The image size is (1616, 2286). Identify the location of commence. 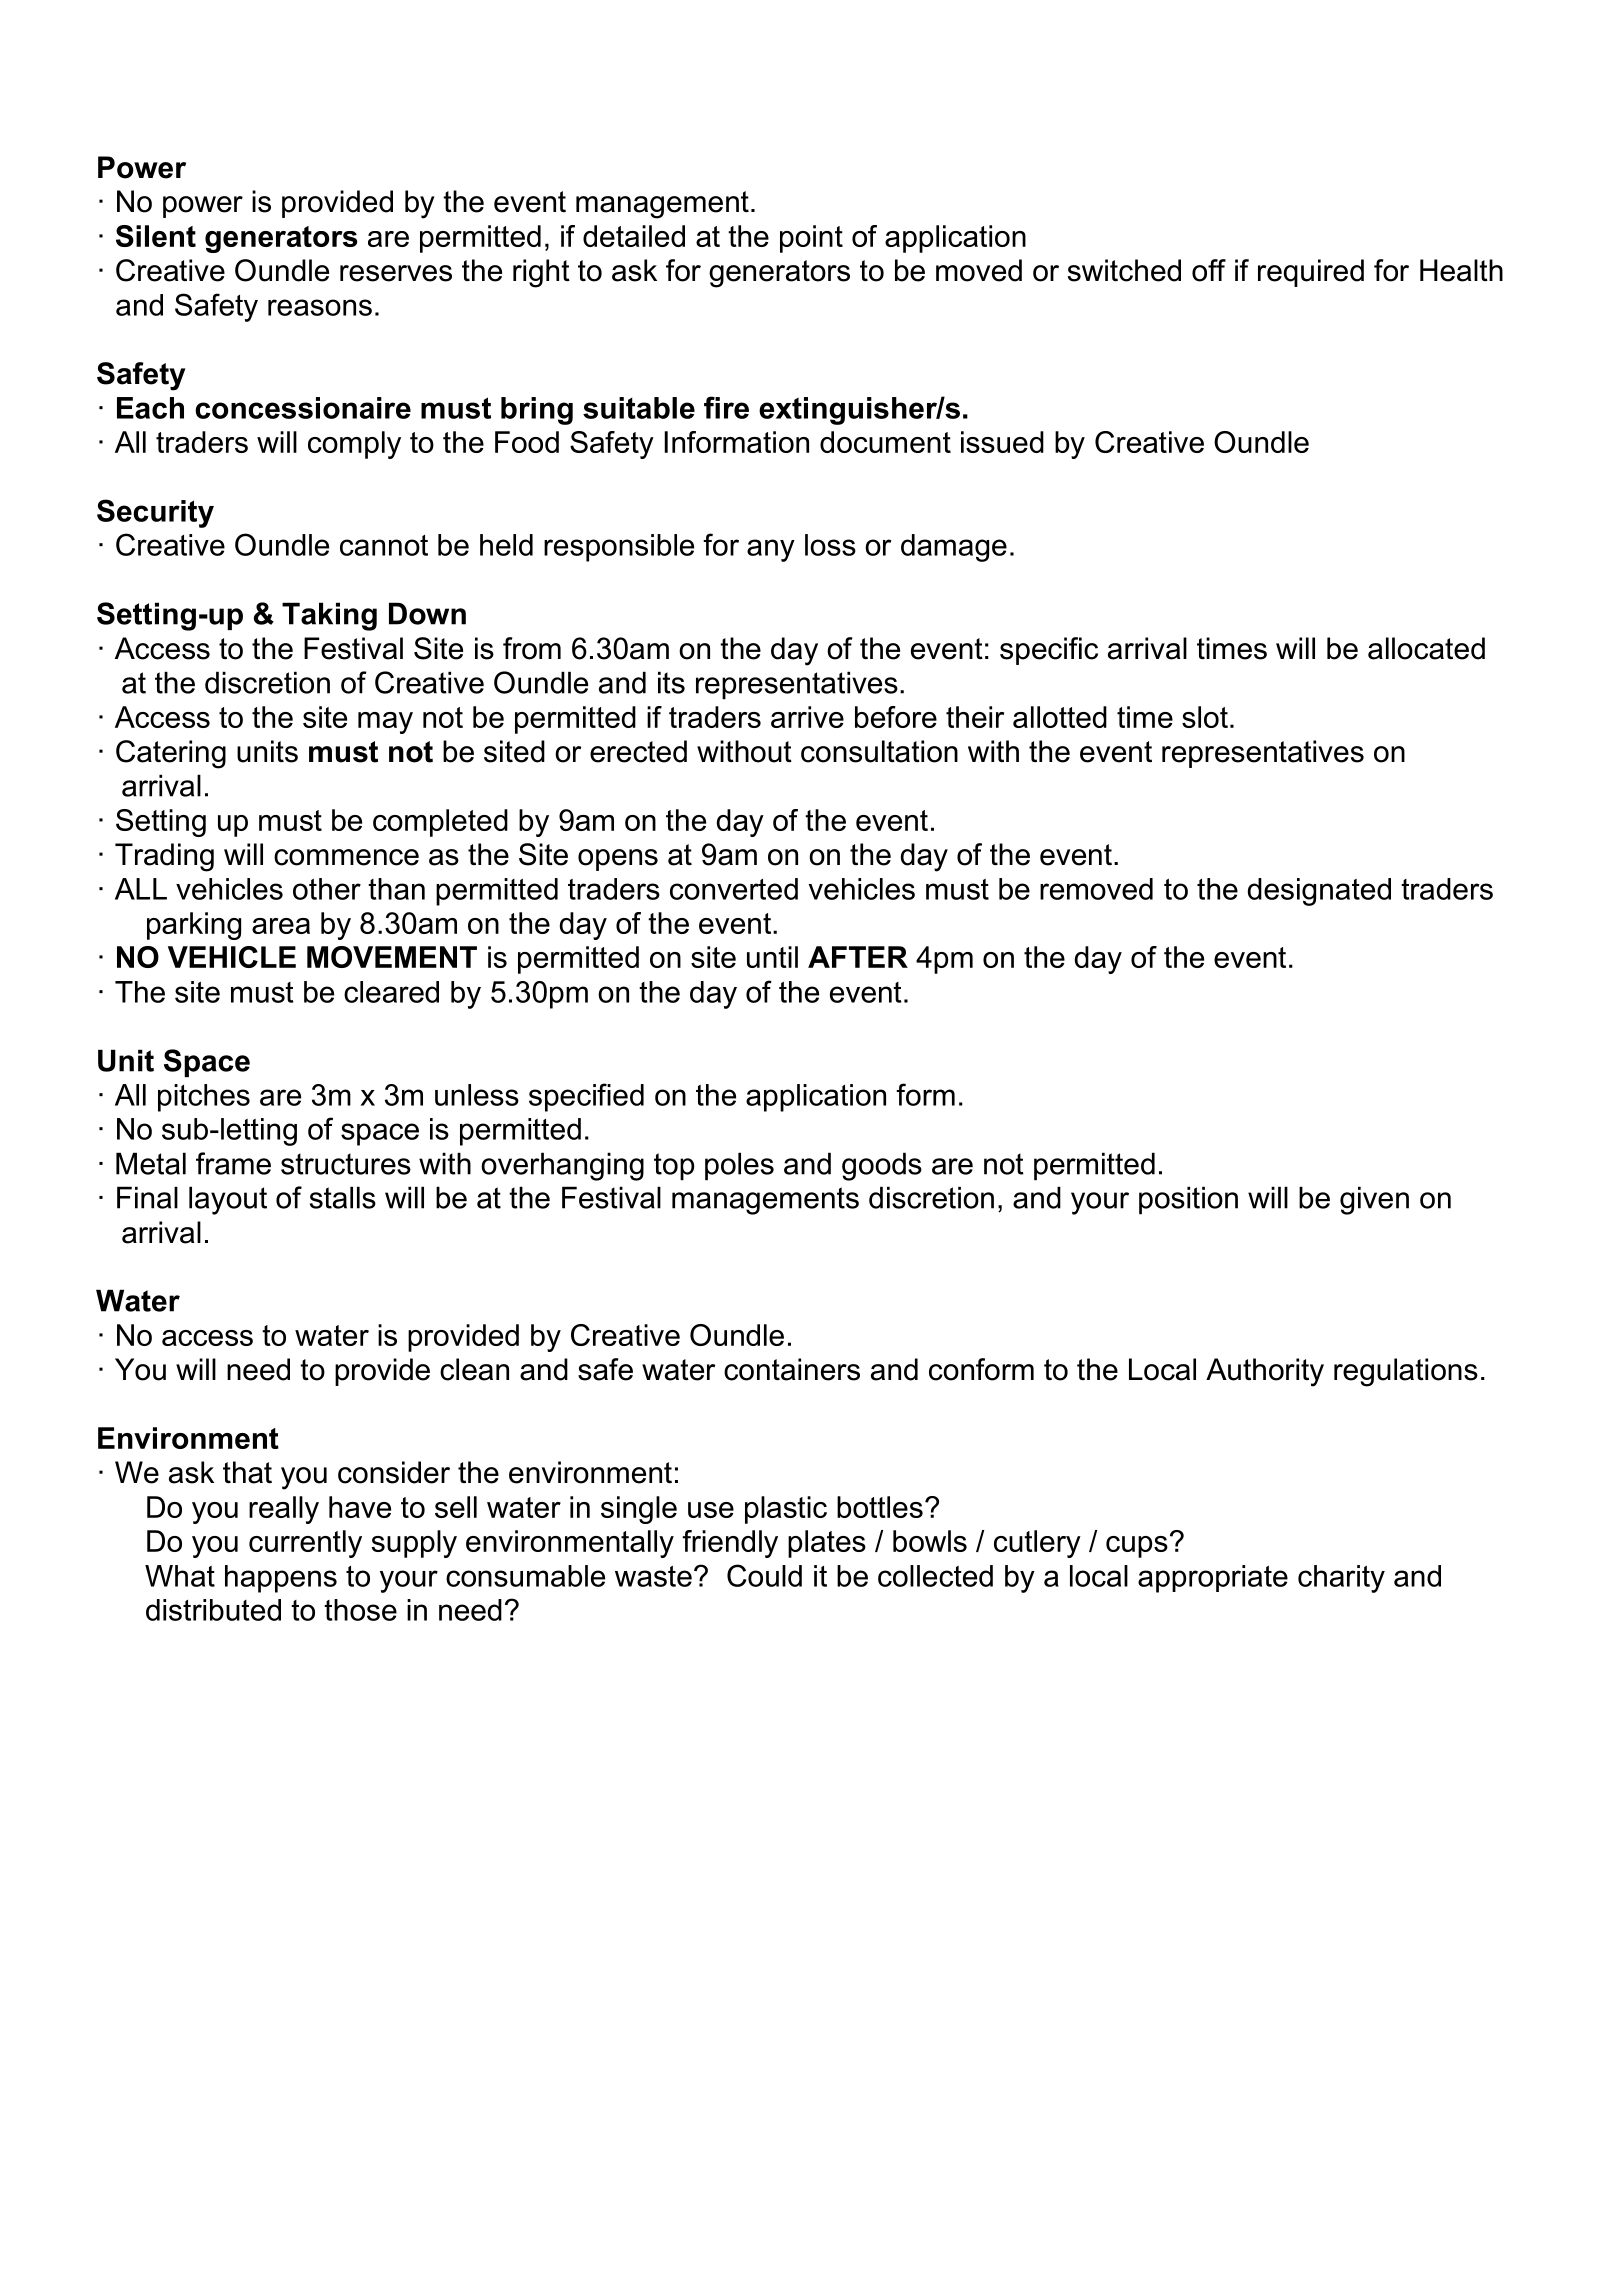
(346, 857).
